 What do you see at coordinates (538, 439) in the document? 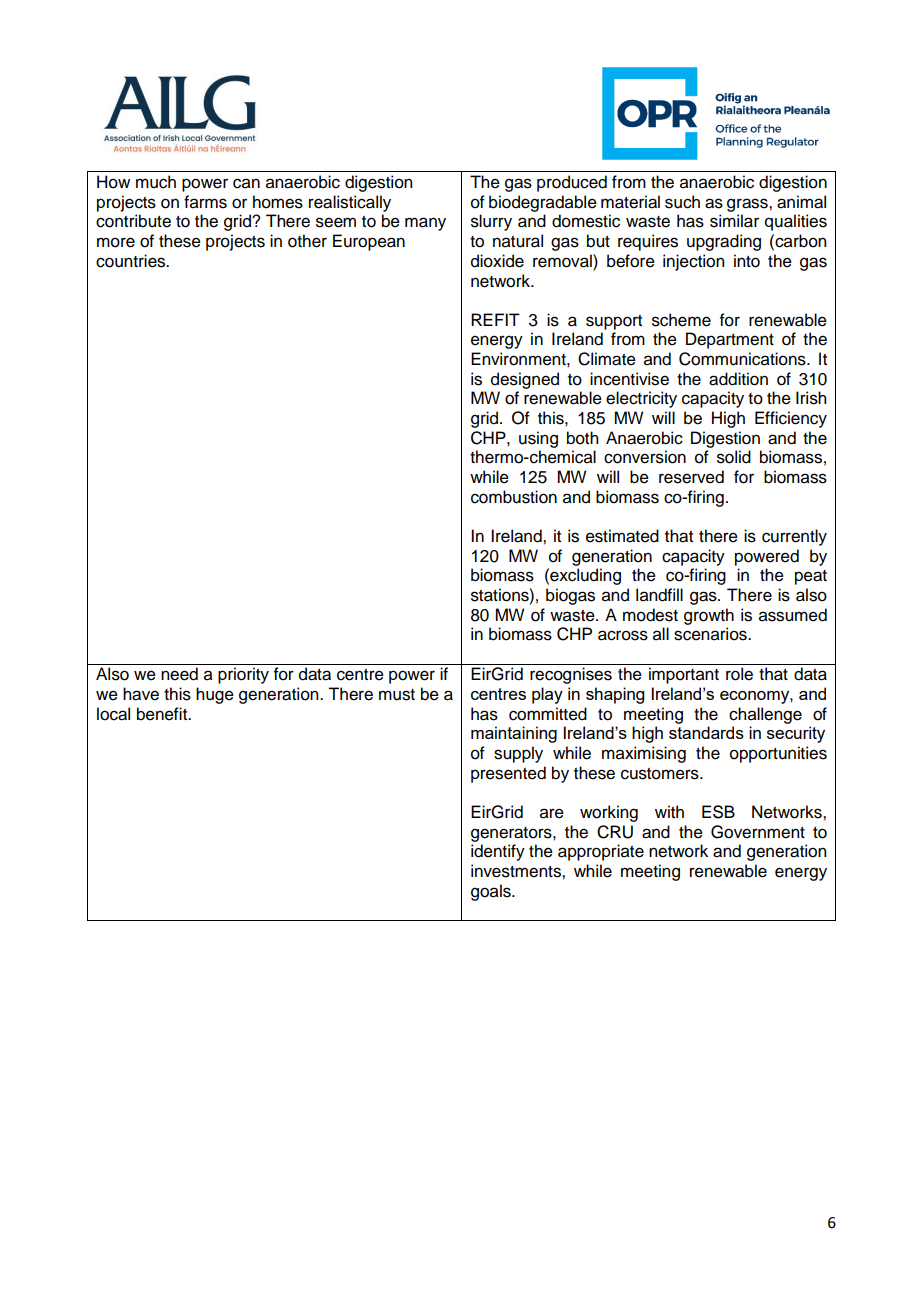
I see `using` at bounding box center [538, 439].
